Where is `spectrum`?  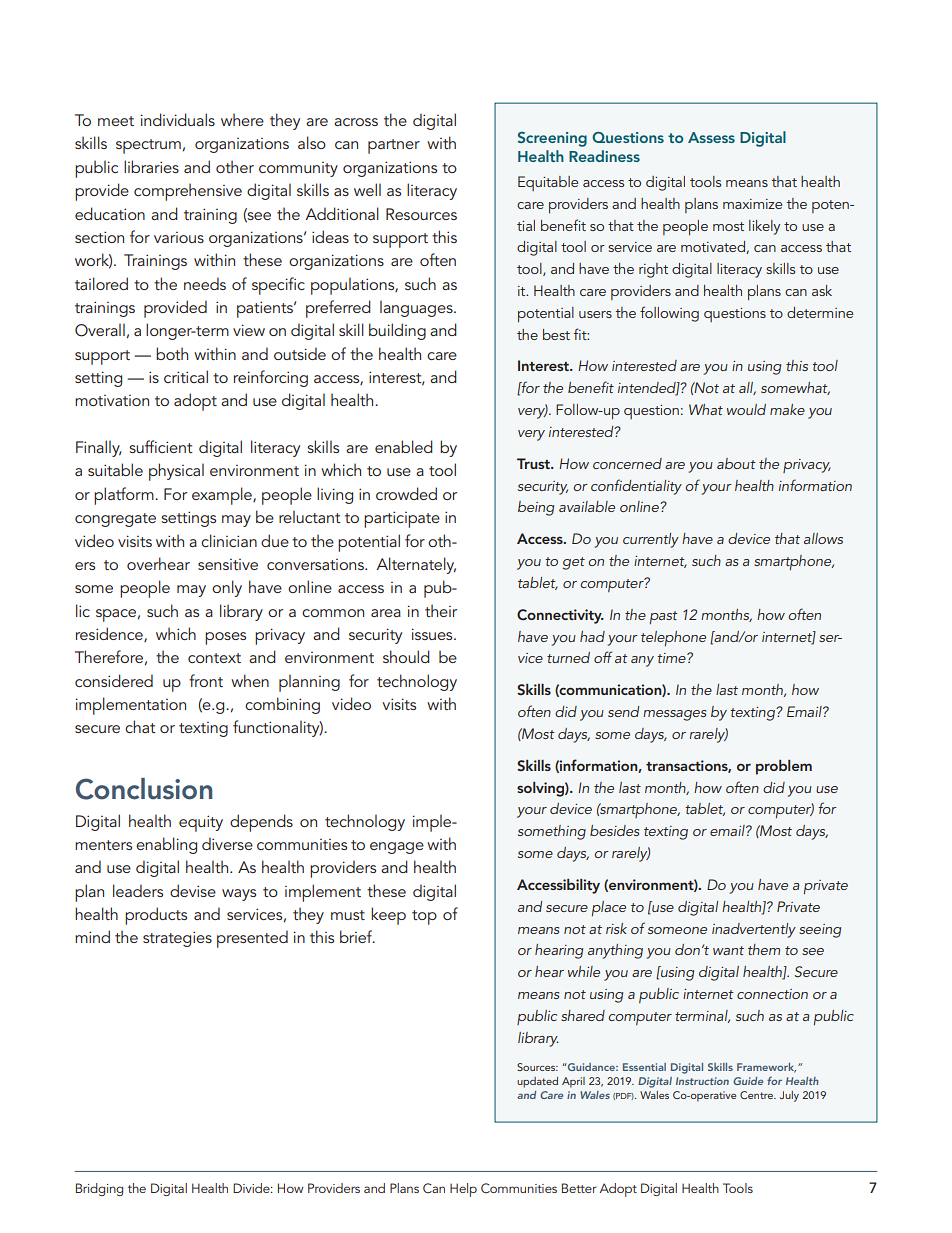 spectrum is located at coordinates (148, 146).
